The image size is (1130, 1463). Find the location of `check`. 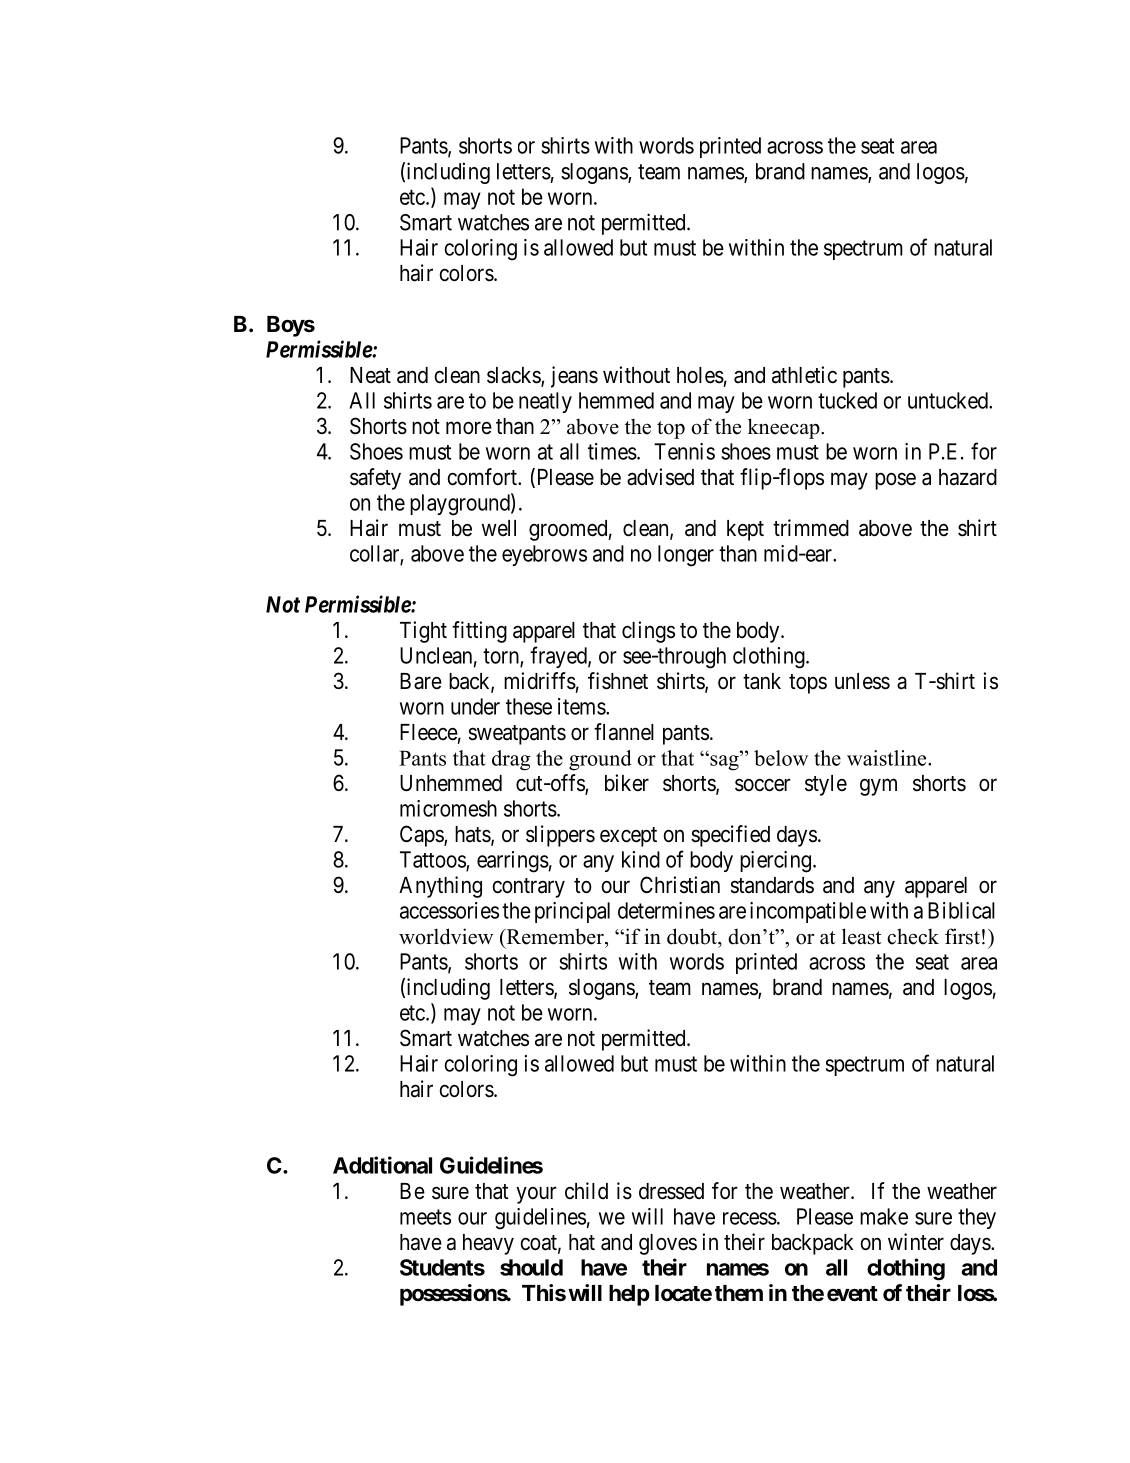

check is located at coordinates (913, 936).
